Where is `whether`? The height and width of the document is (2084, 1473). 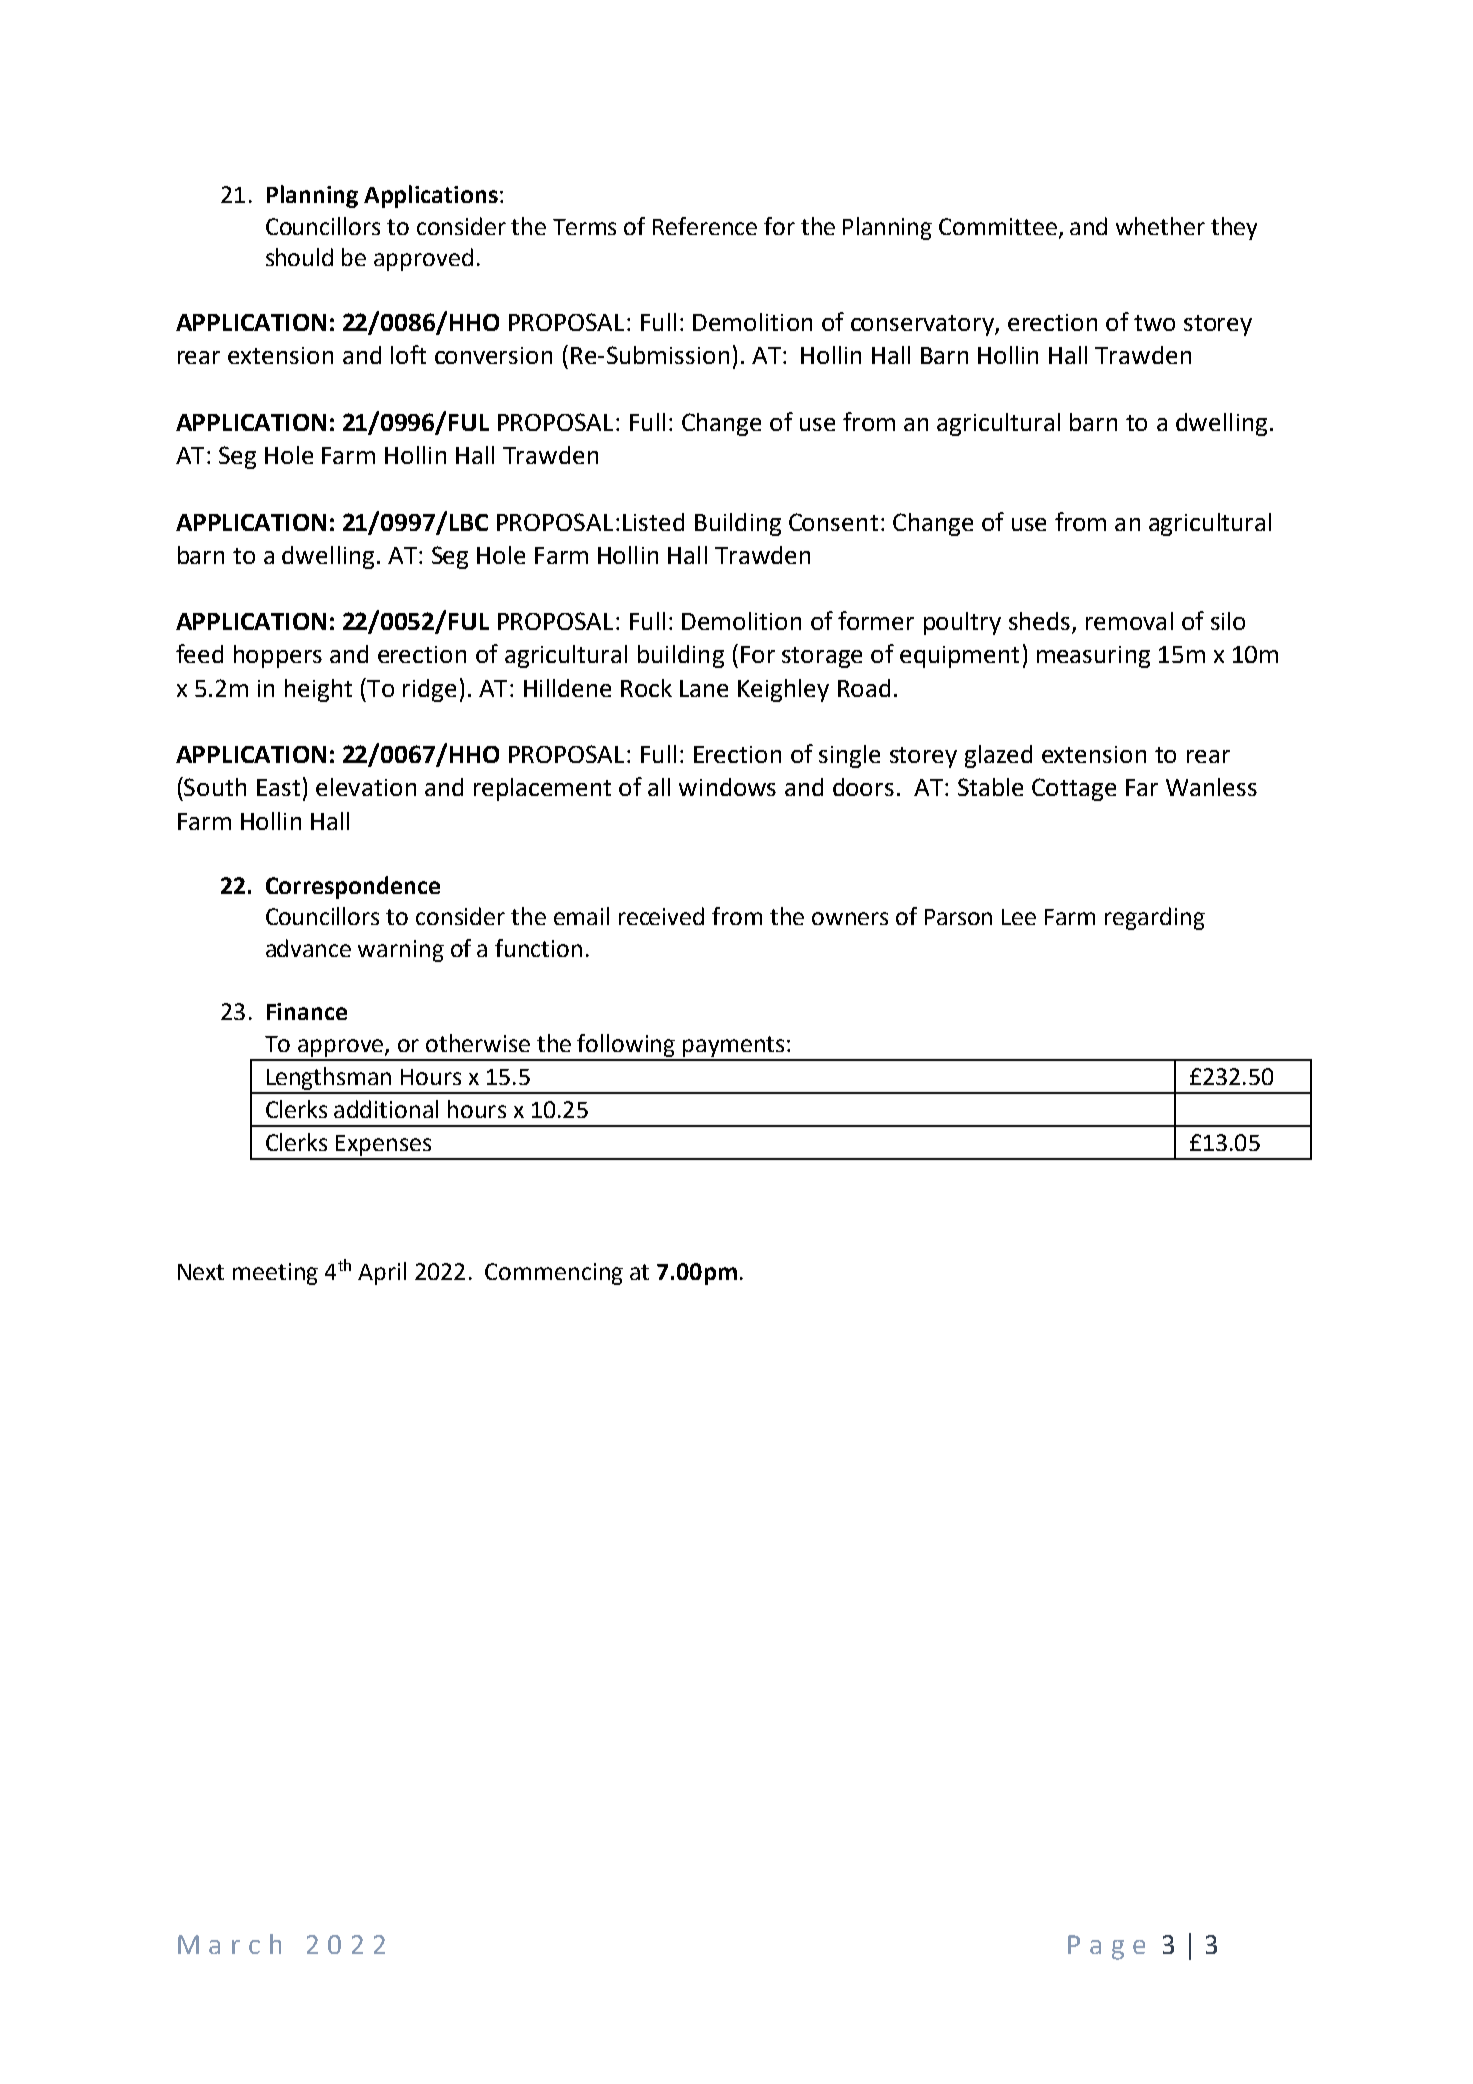 whether is located at coordinates (1160, 226).
